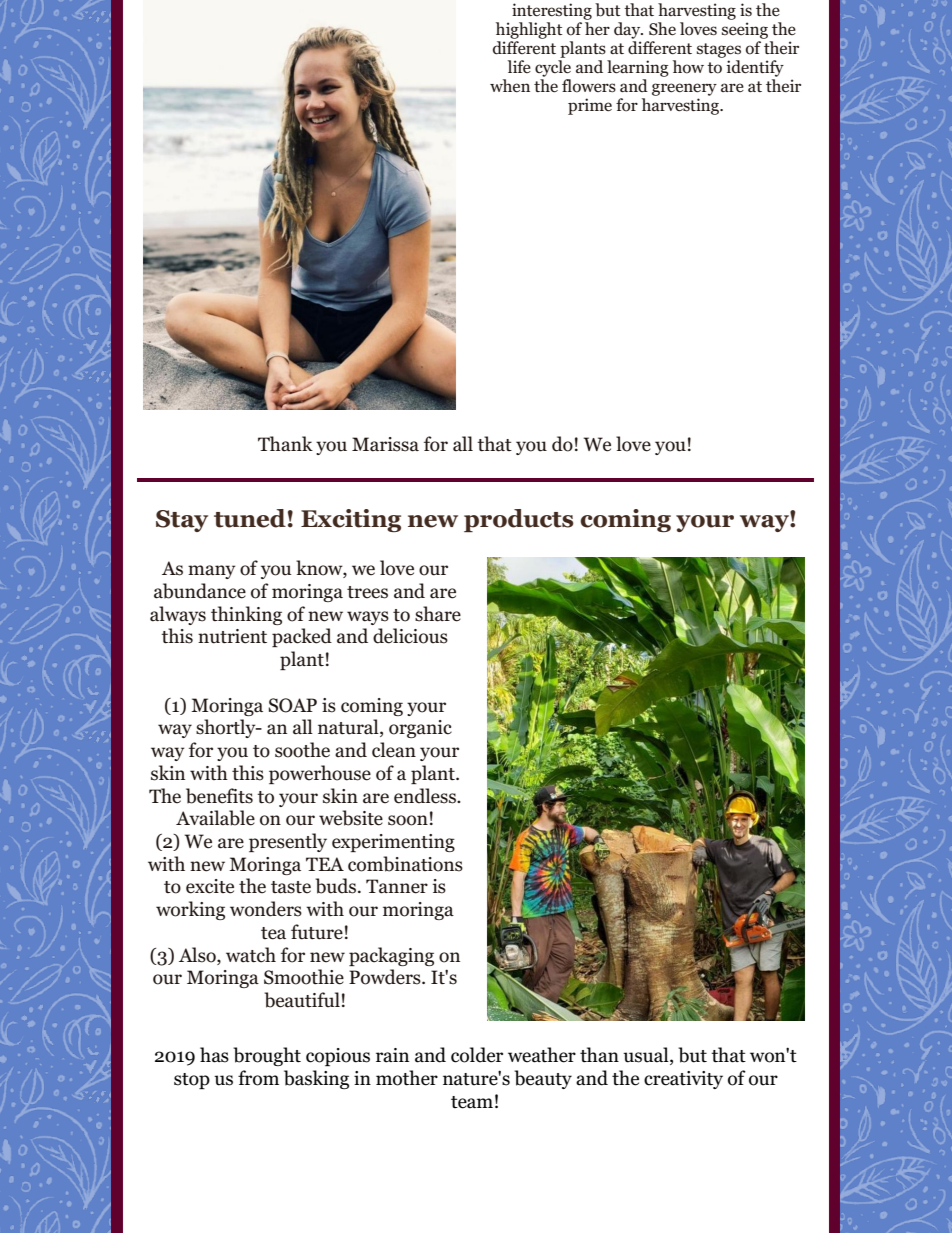  Describe the element at coordinates (684, 89) in the document. I see `greenery` at that location.
